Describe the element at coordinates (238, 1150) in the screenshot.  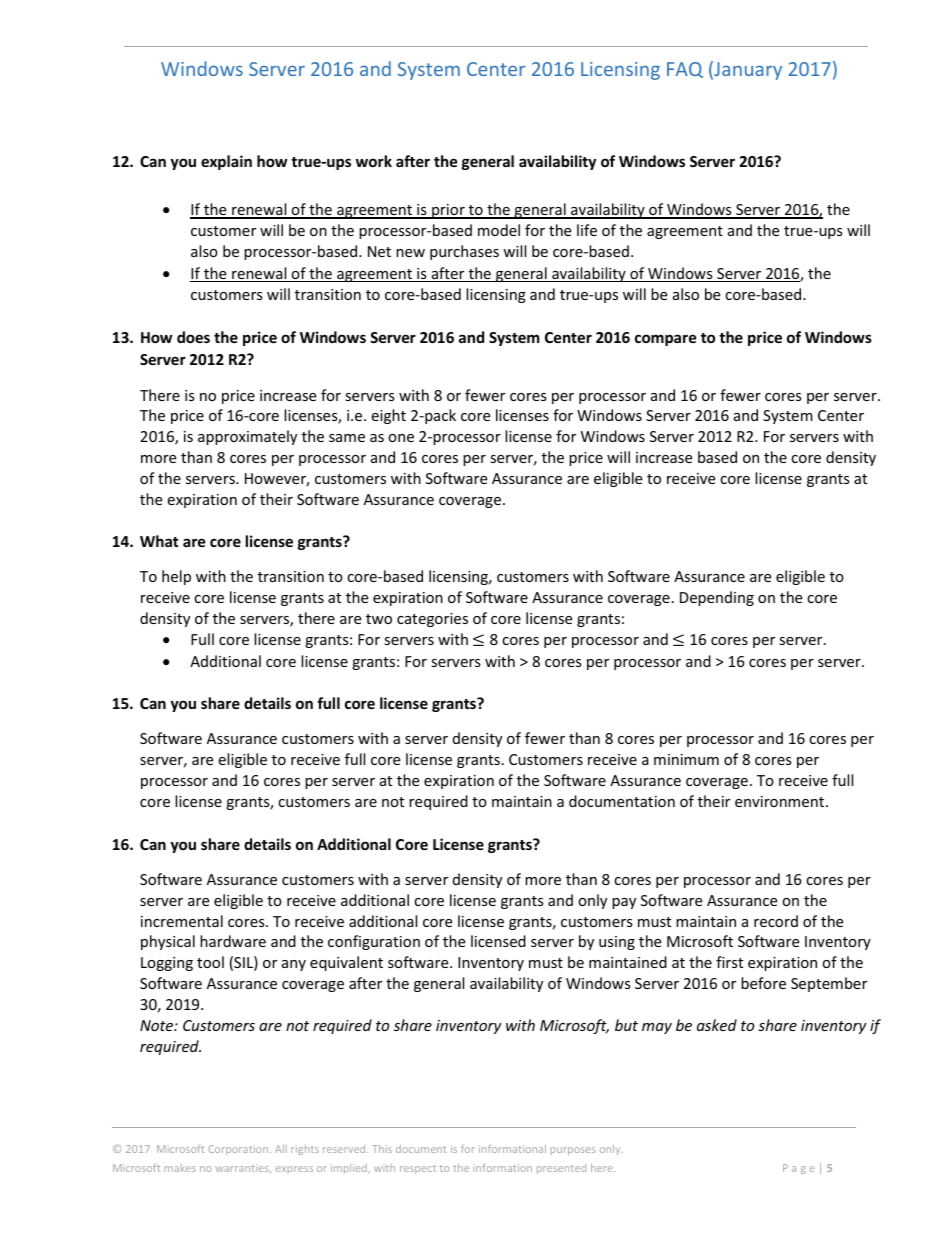
I see `Corporation` at that location.
